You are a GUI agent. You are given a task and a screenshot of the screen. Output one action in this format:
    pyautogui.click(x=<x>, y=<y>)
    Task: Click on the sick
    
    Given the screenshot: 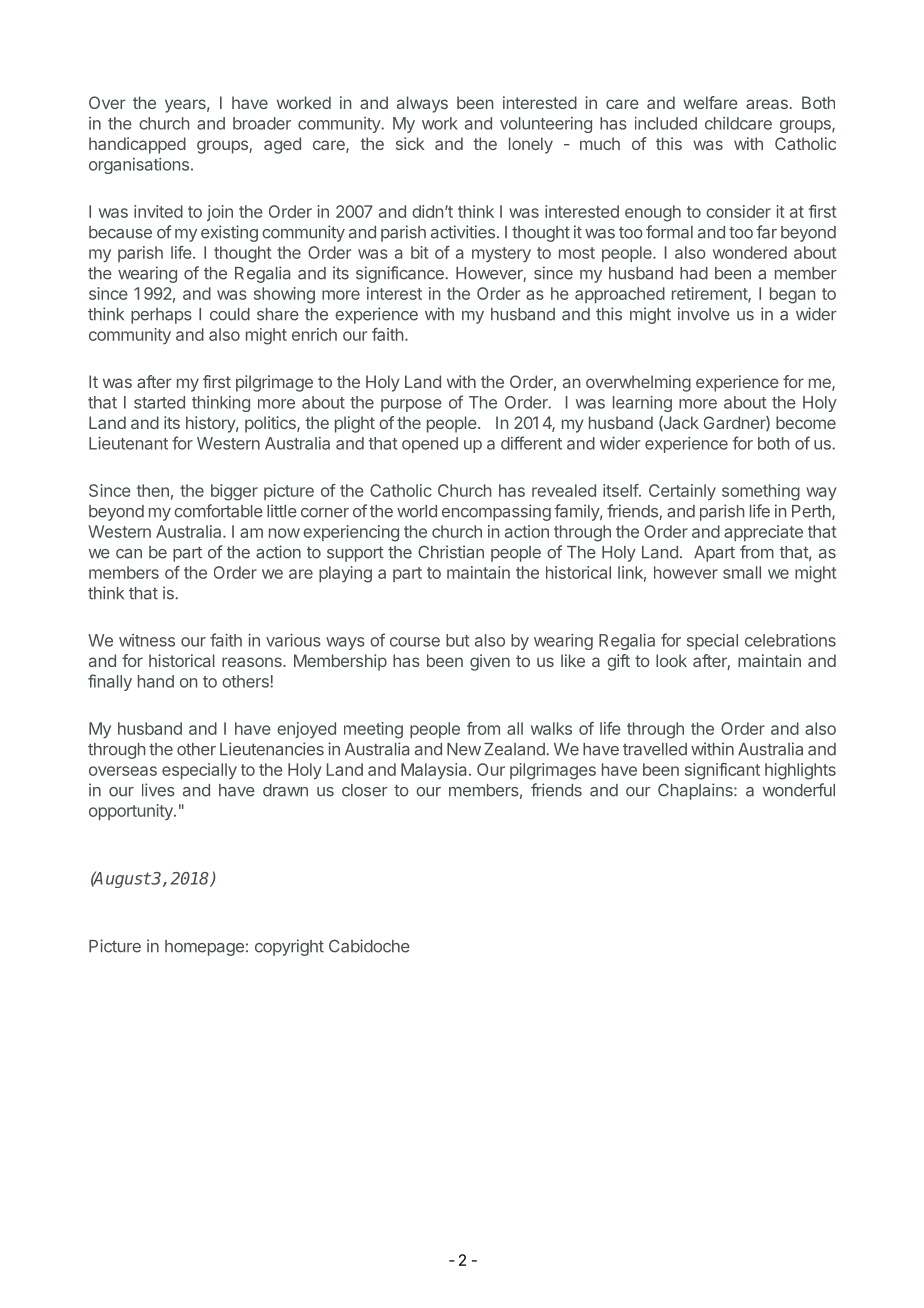 What is the action you would take?
    pyautogui.click(x=410, y=143)
